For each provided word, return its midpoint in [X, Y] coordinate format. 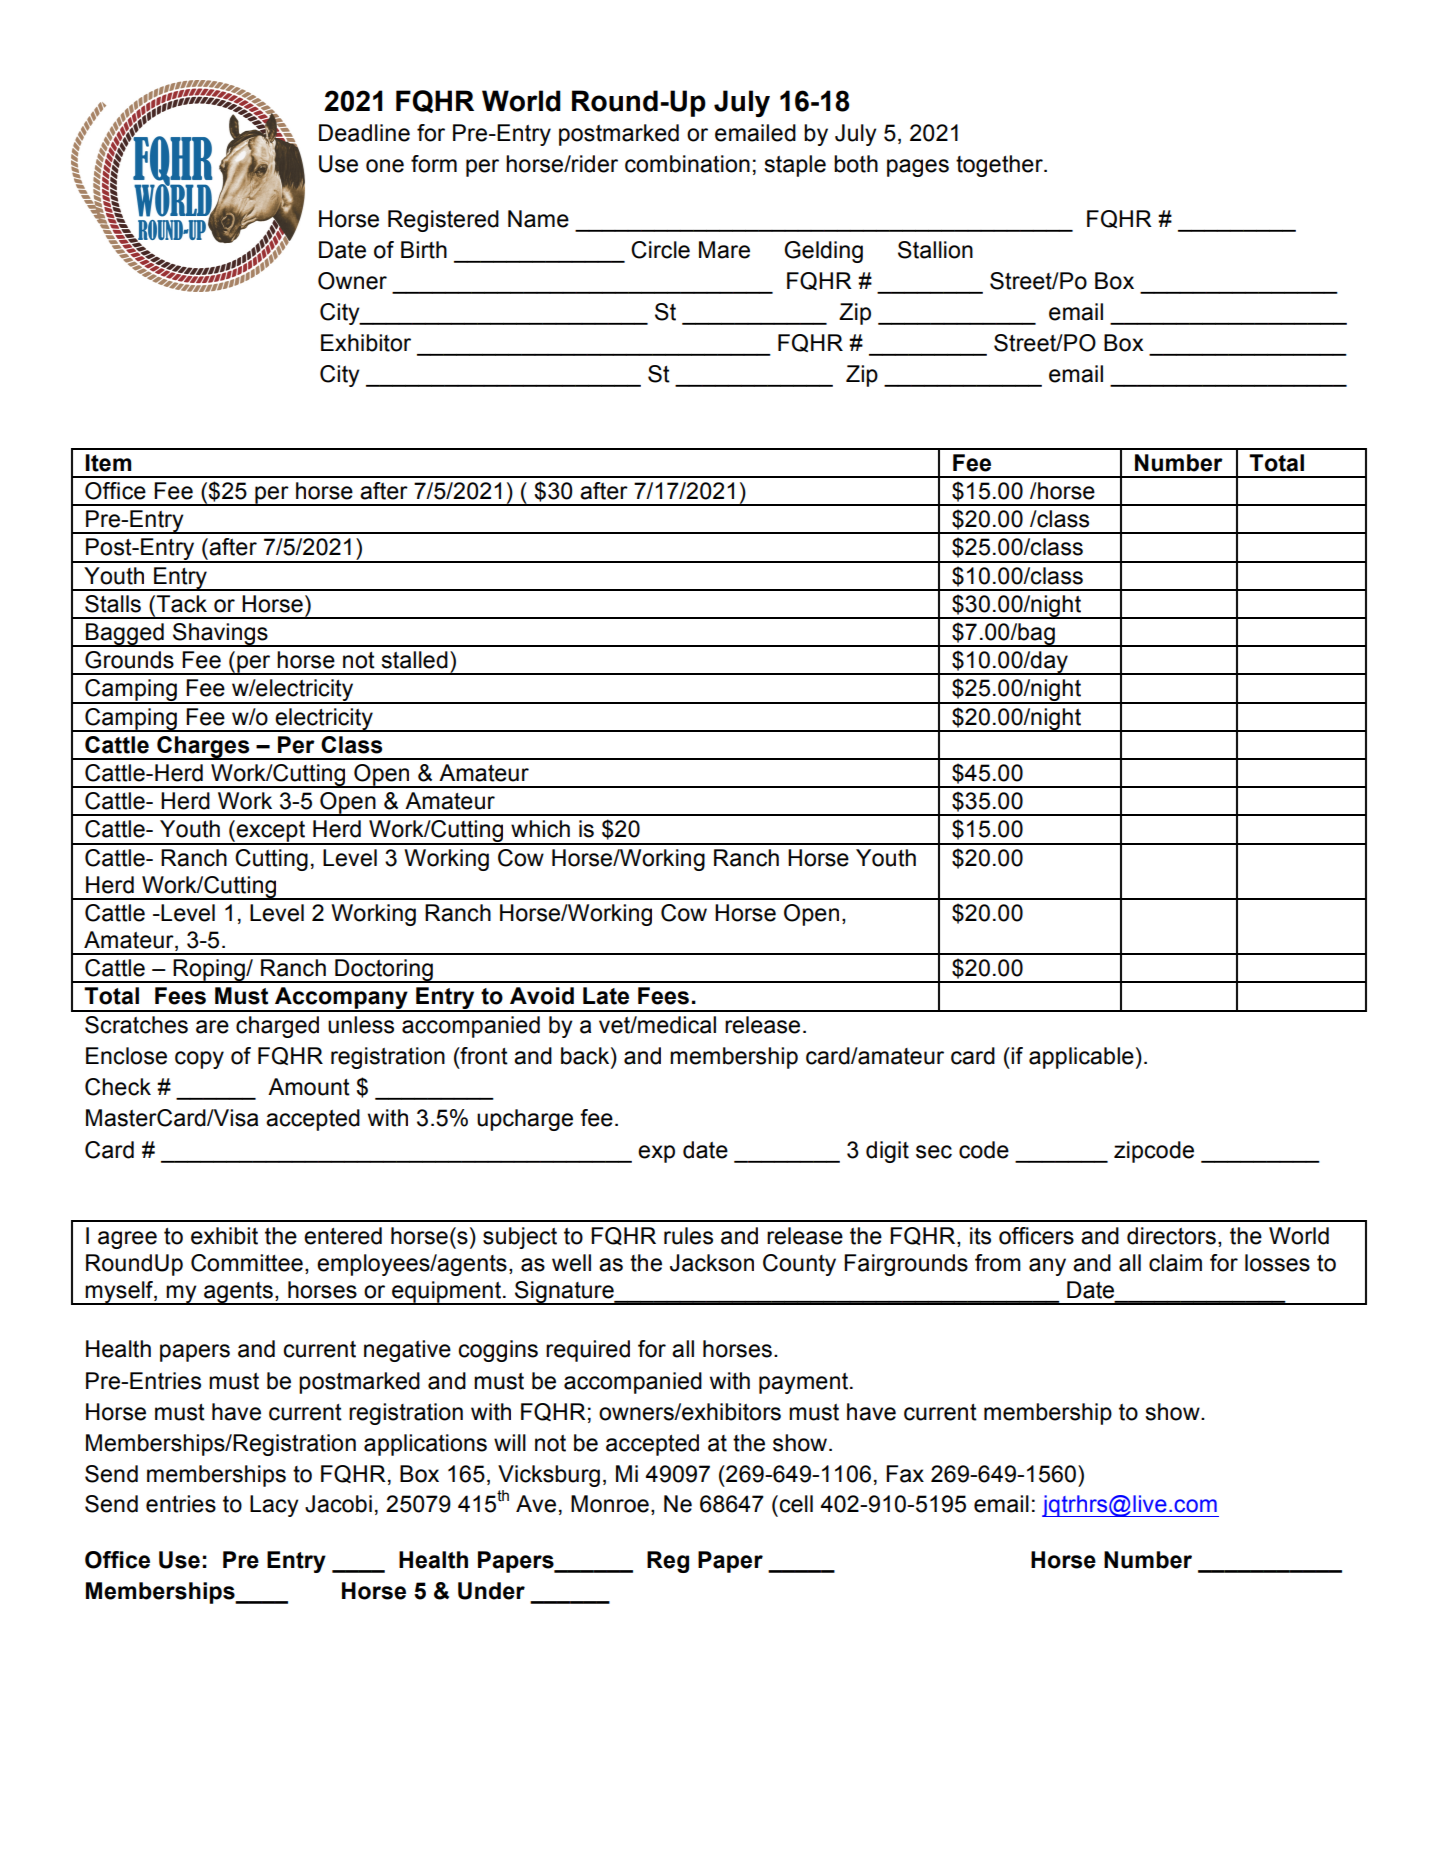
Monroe [610, 1504]
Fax [905, 1474]
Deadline [364, 133]
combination [687, 164]
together [1000, 166]
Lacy [274, 1506]
